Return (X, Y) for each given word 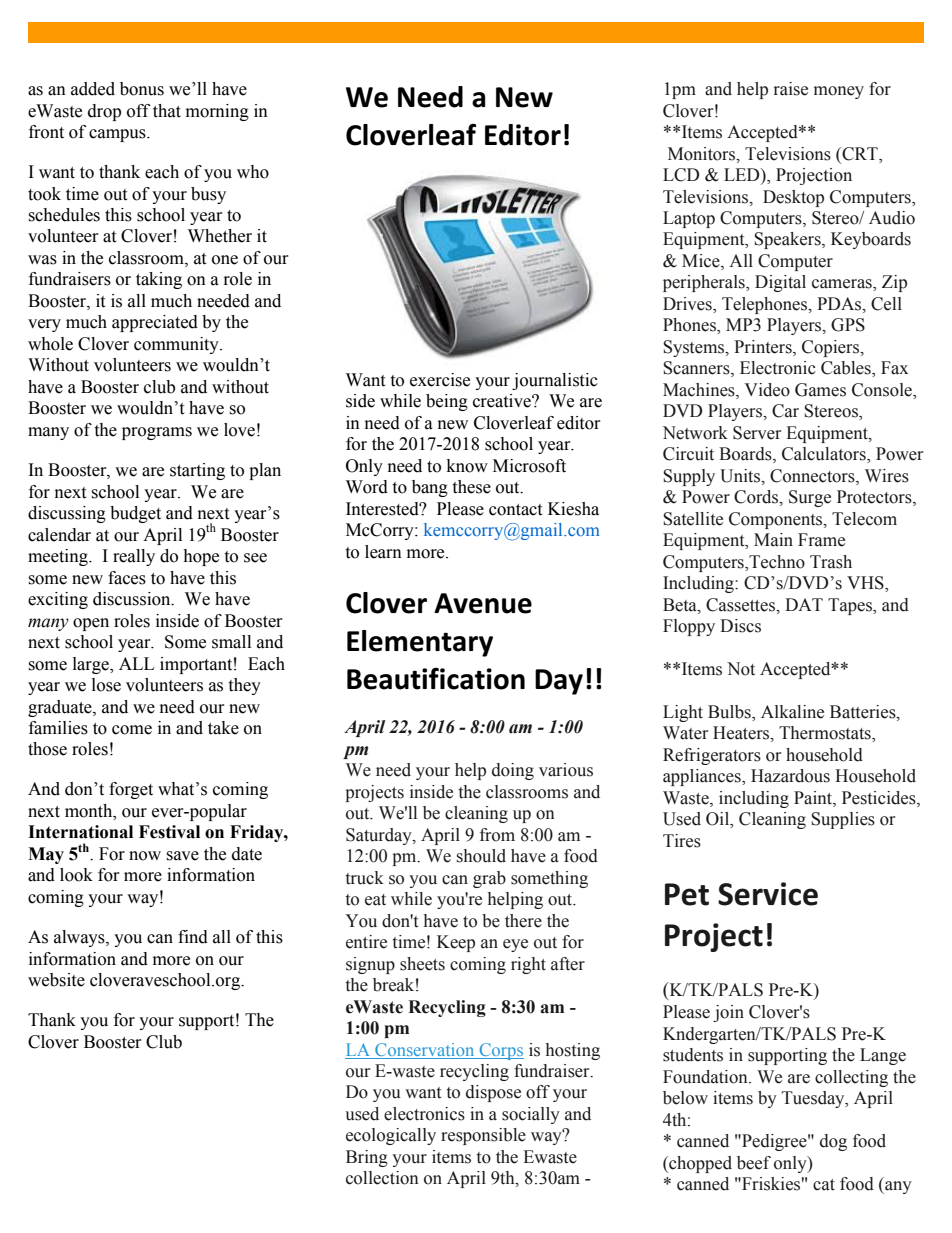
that (167, 111)
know (467, 466)
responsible (483, 1136)
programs (157, 433)
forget (131, 790)
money (839, 92)
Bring (367, 1158)
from (497, 835)
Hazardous (790, 776)
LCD (681, 175)
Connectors (813, 476)
